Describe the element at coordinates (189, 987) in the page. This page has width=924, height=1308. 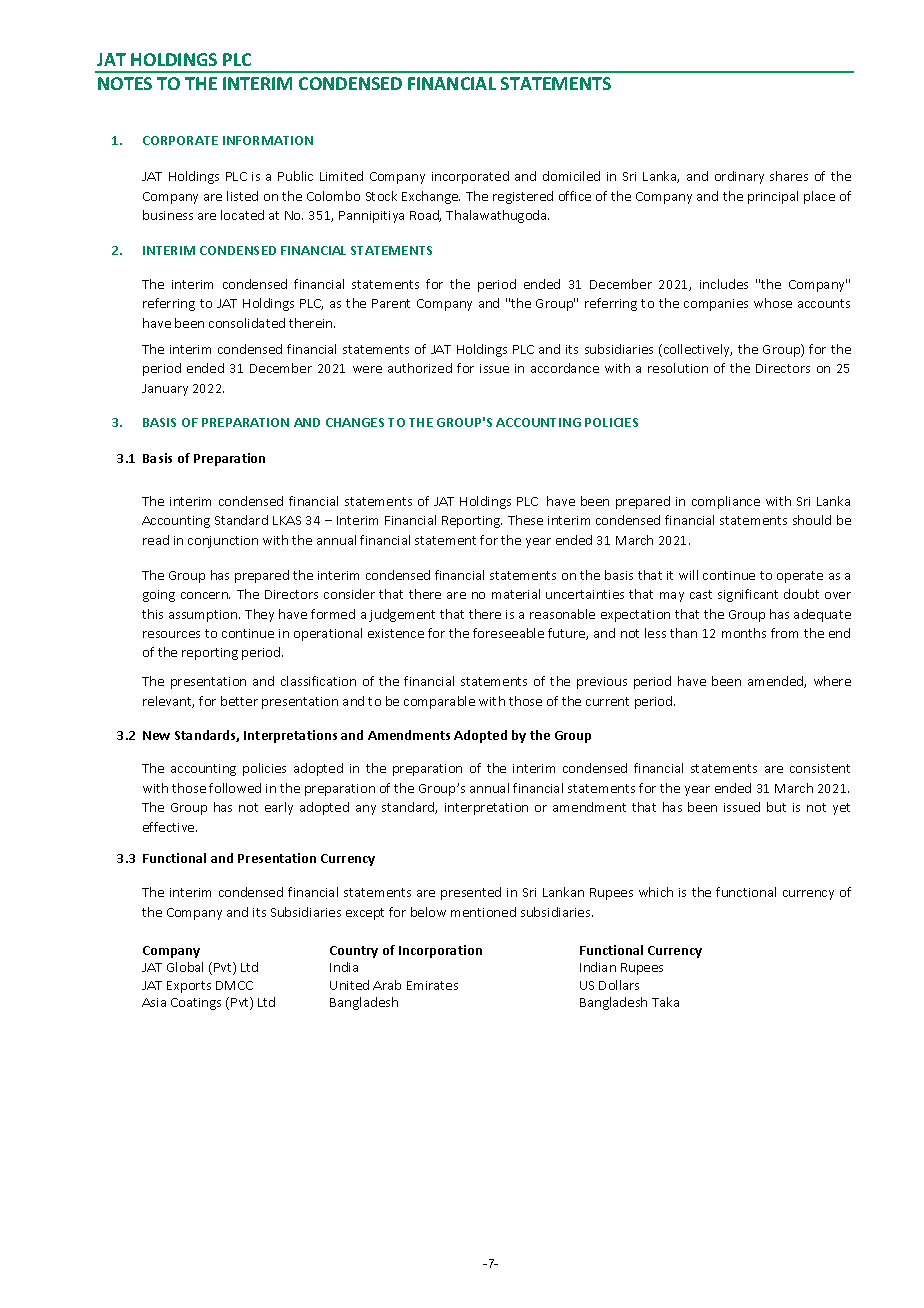
I see `Exports` at that location.
